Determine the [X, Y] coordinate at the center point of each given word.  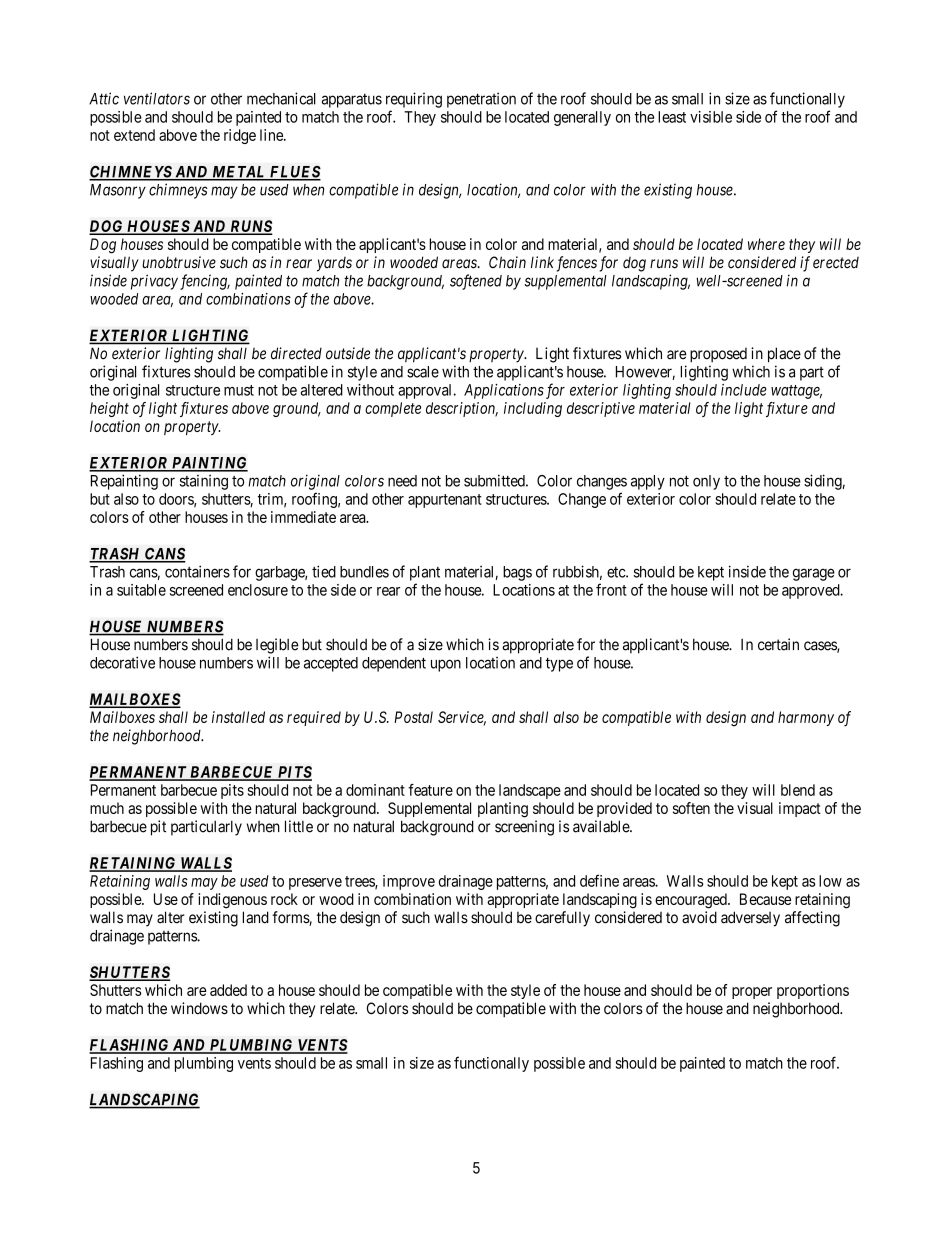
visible [711, 117]
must [239, 390]
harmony [806, 718]
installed [238, 717]
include [744, 390]
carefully [562, 919]
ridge [240, 136]
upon [446, 665]
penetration [481, 100]
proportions [813, 991]
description [462, 409]
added [228, 990]
